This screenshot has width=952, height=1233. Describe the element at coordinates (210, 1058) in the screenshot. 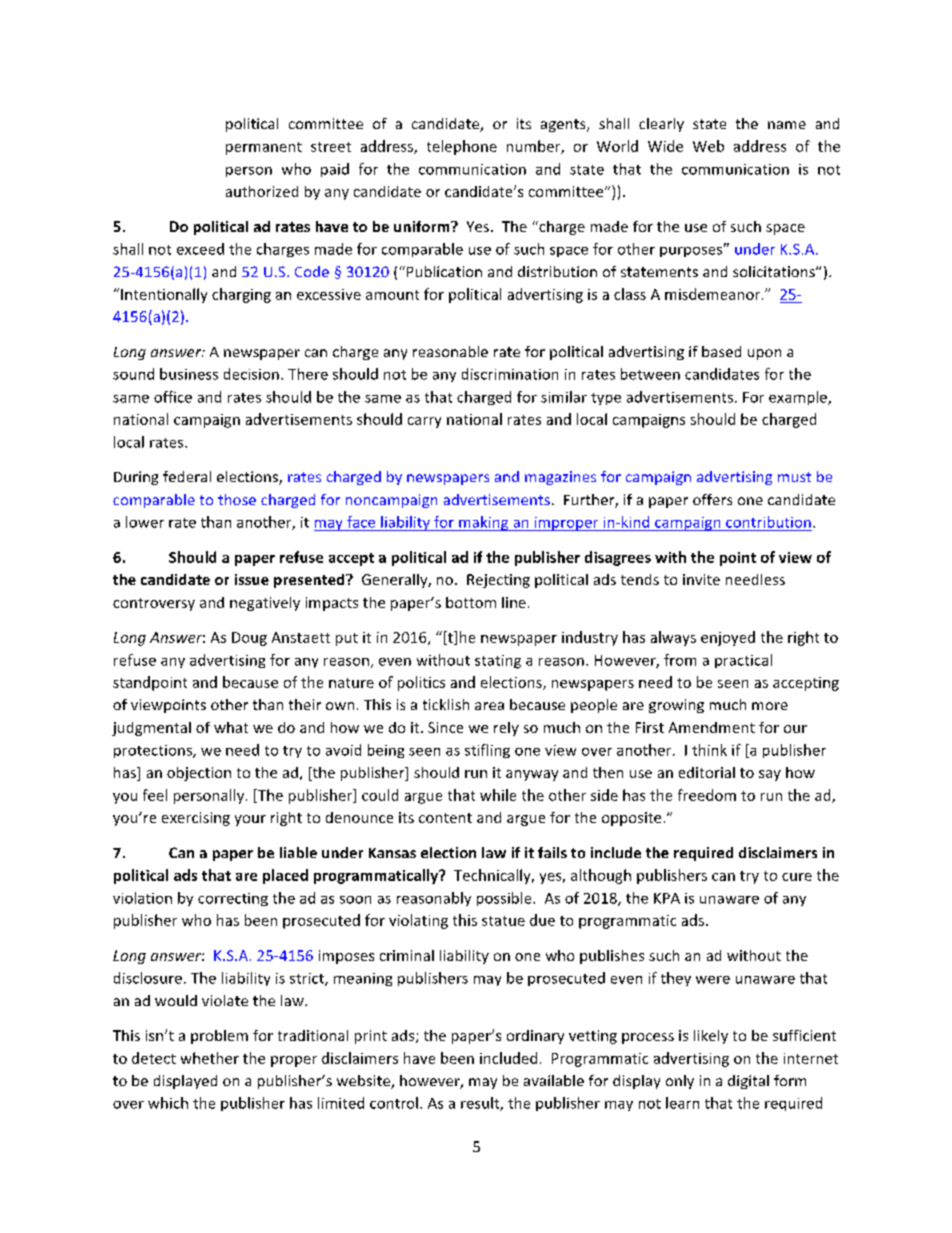

I see `whether` at that location.
